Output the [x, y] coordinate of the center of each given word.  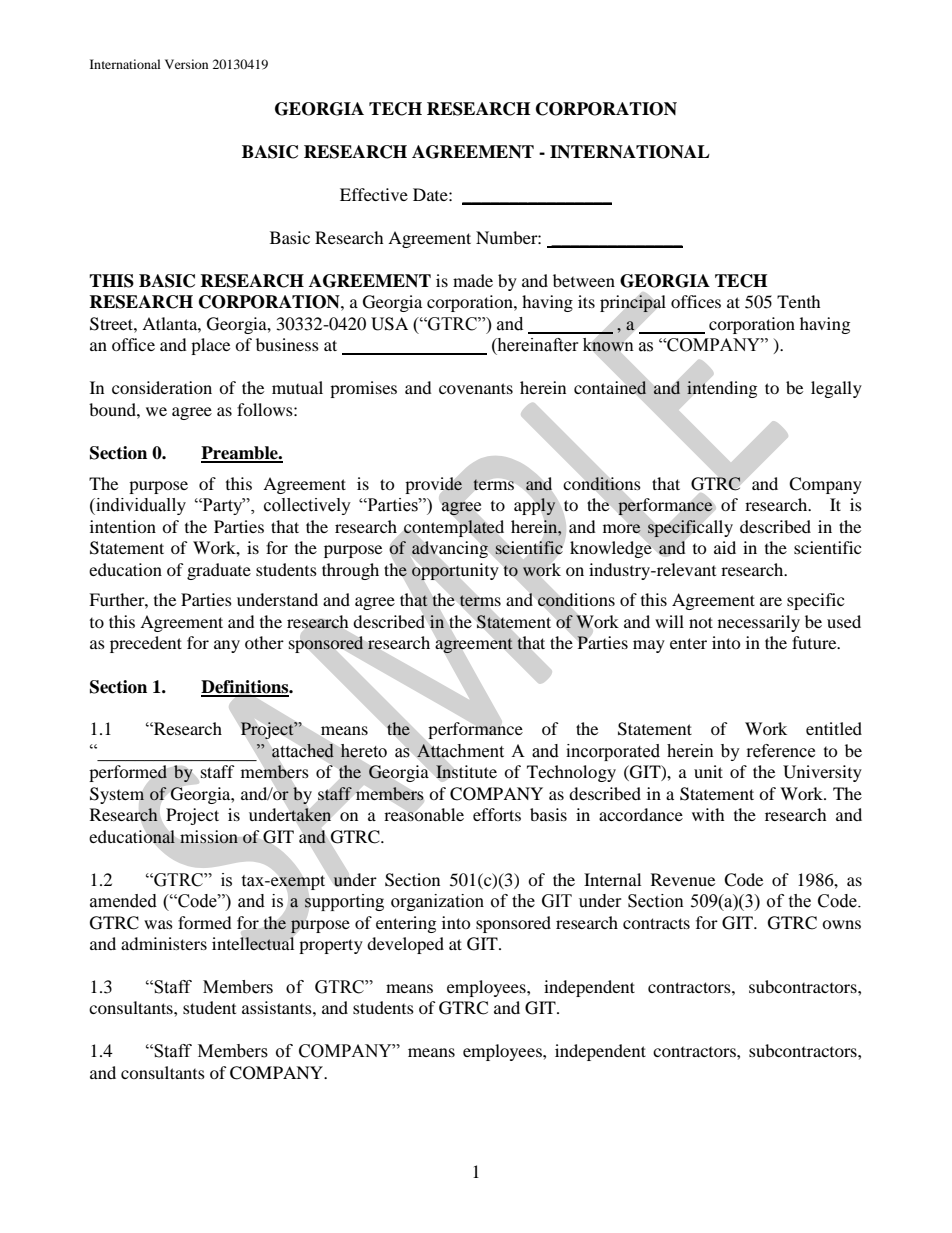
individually [140, 506]
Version [186, 64]
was [158, 924]
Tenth [799, 301]
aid [725, 547]
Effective [374, 194]
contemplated [454, 528]
